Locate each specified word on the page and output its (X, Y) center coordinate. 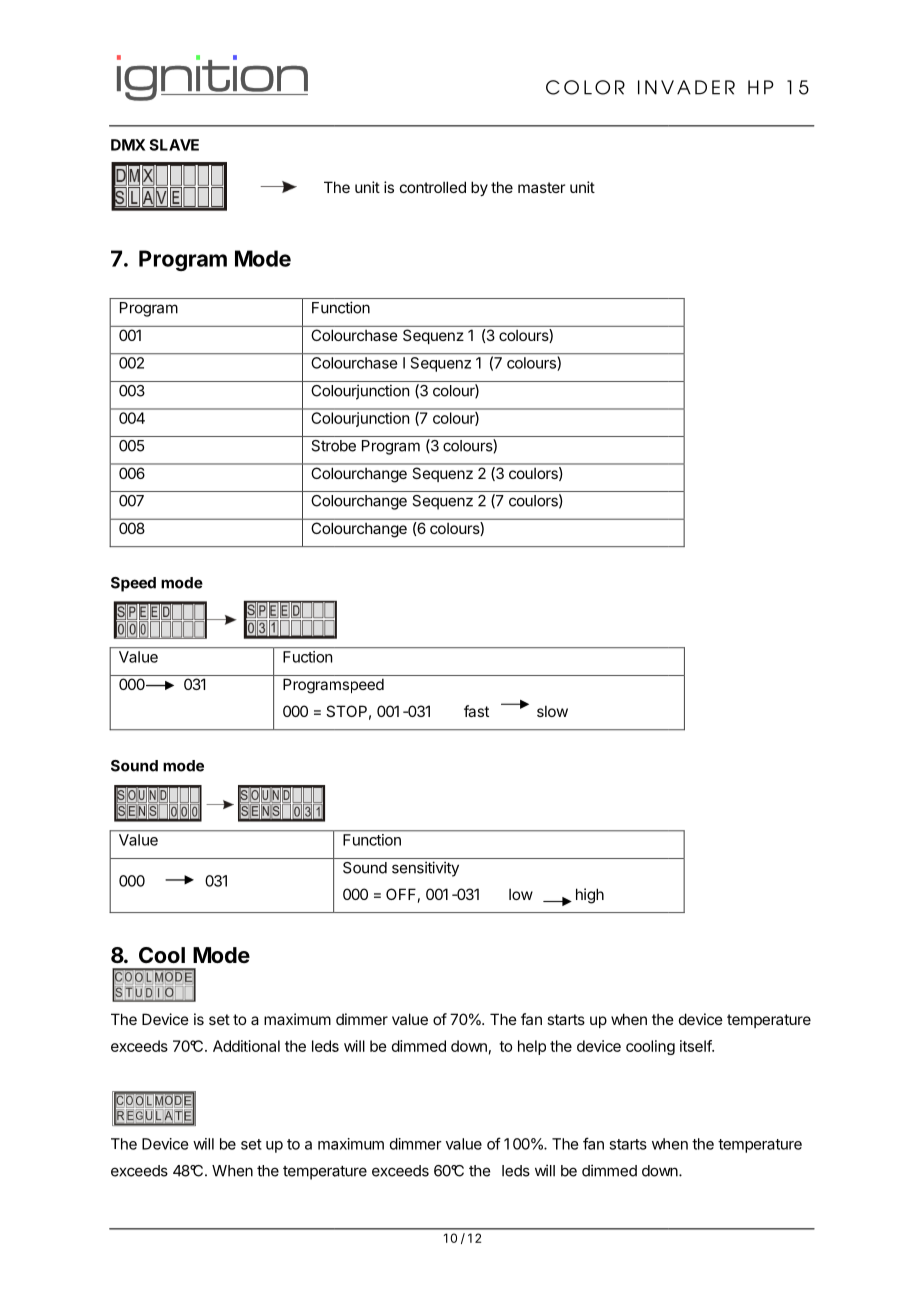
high (590, 896)
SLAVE (174, 145)
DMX (128, 145)
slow (552, 711)
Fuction (307, 657)
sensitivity (425, 869)
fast (476, 711)
